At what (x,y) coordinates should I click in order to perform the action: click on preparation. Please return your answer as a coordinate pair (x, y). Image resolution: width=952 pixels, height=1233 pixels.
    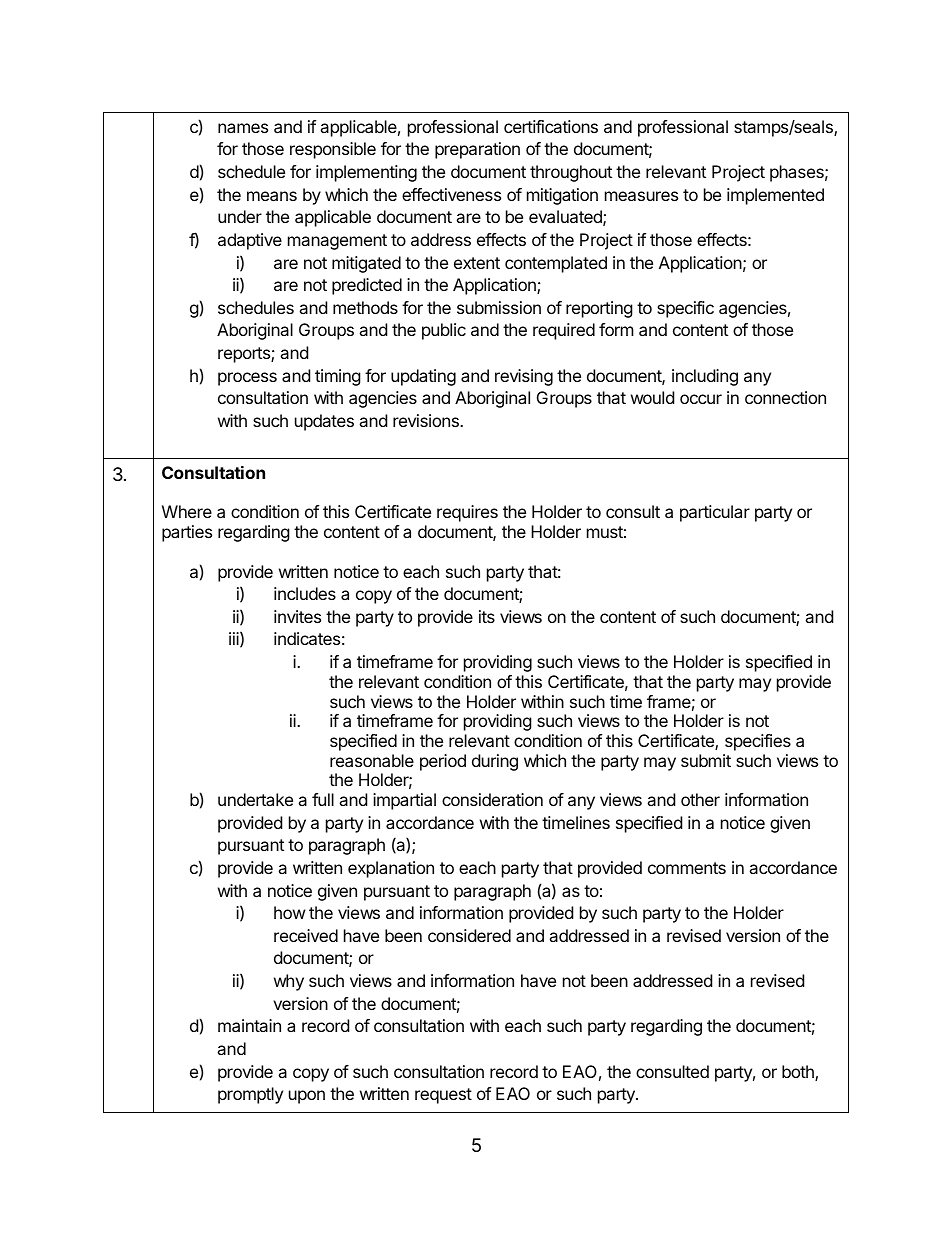
    Looking at the image, I should click on (477, 150).
